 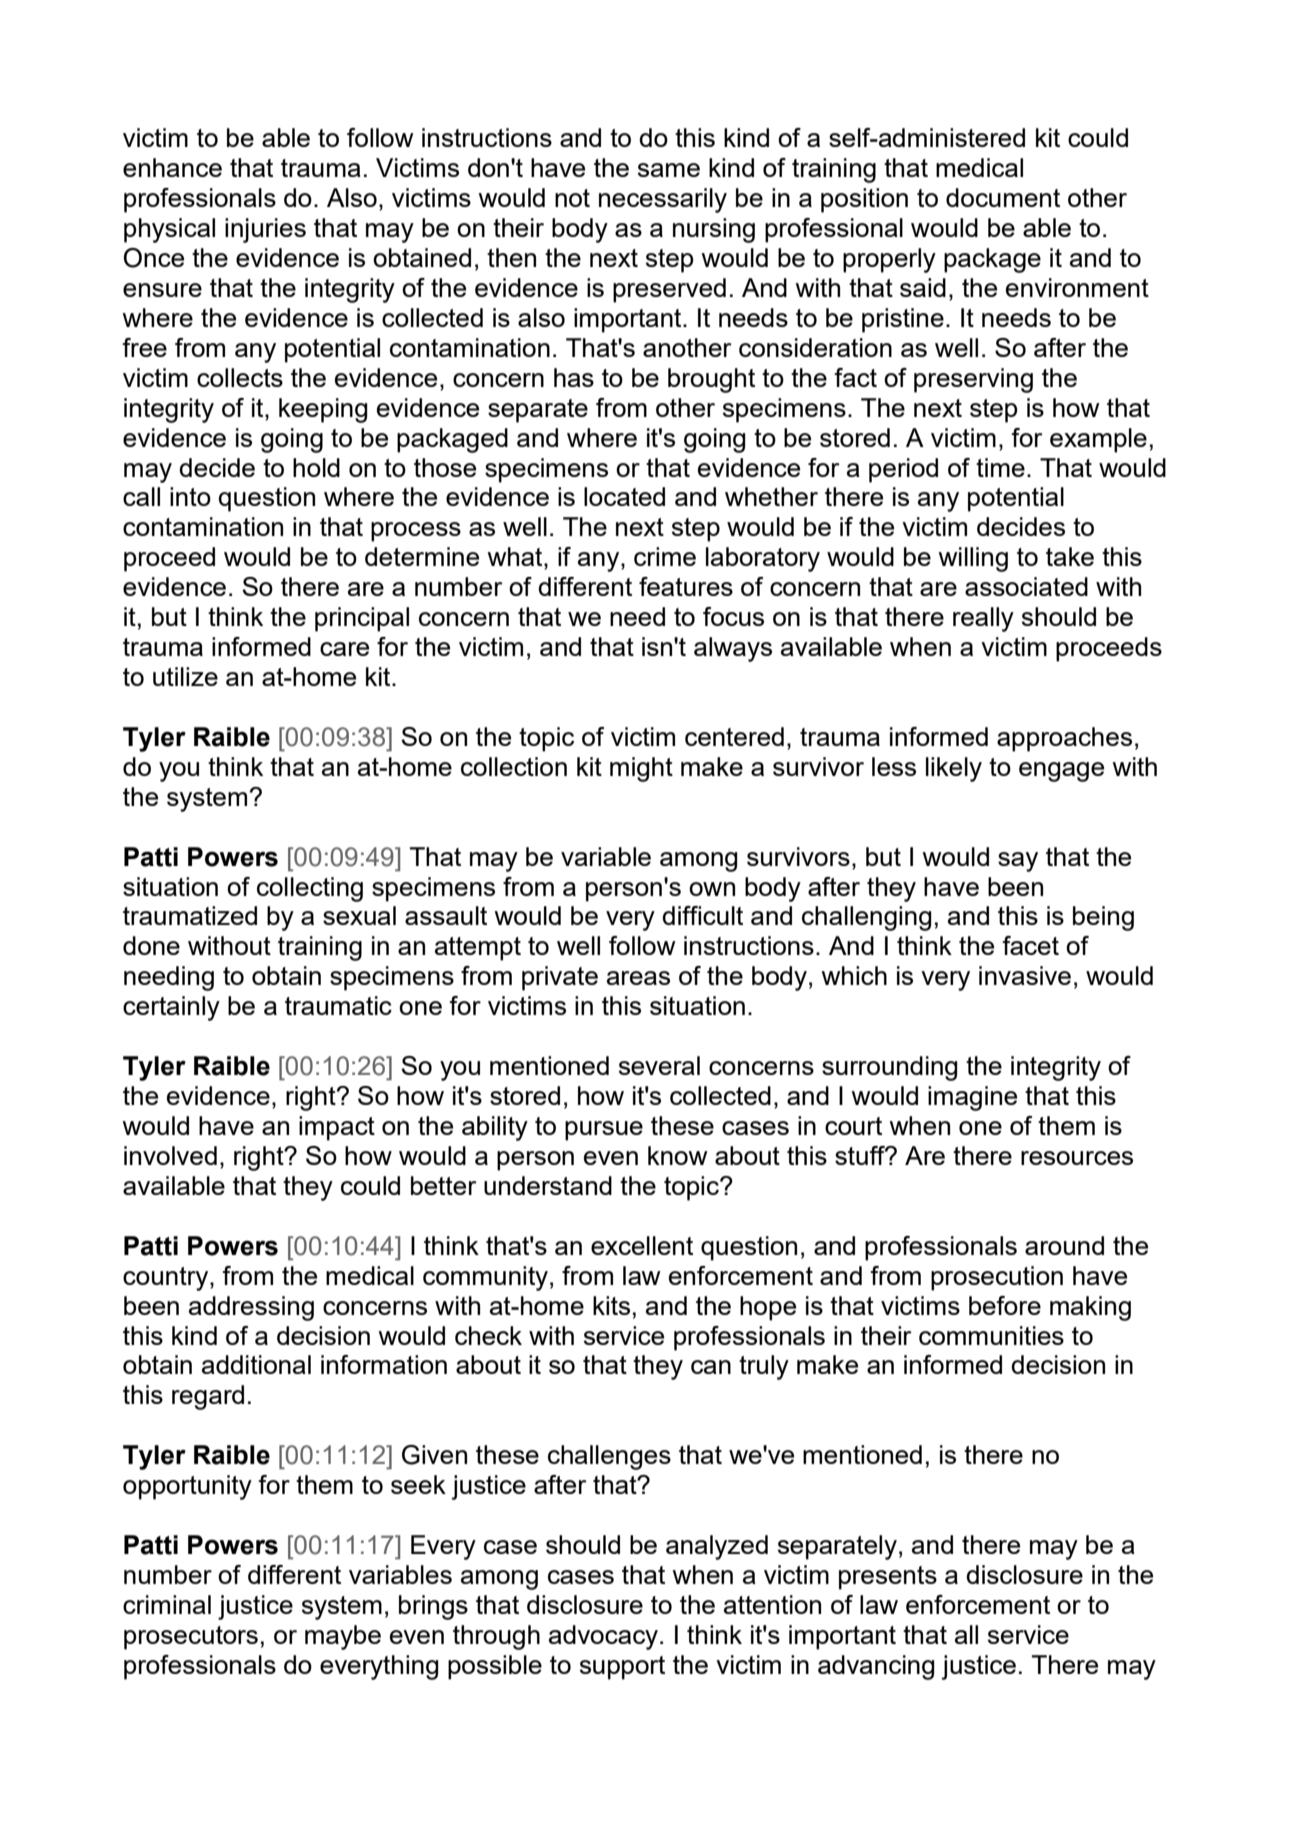 I want to click on presents, so click(x=888, y=1578).
